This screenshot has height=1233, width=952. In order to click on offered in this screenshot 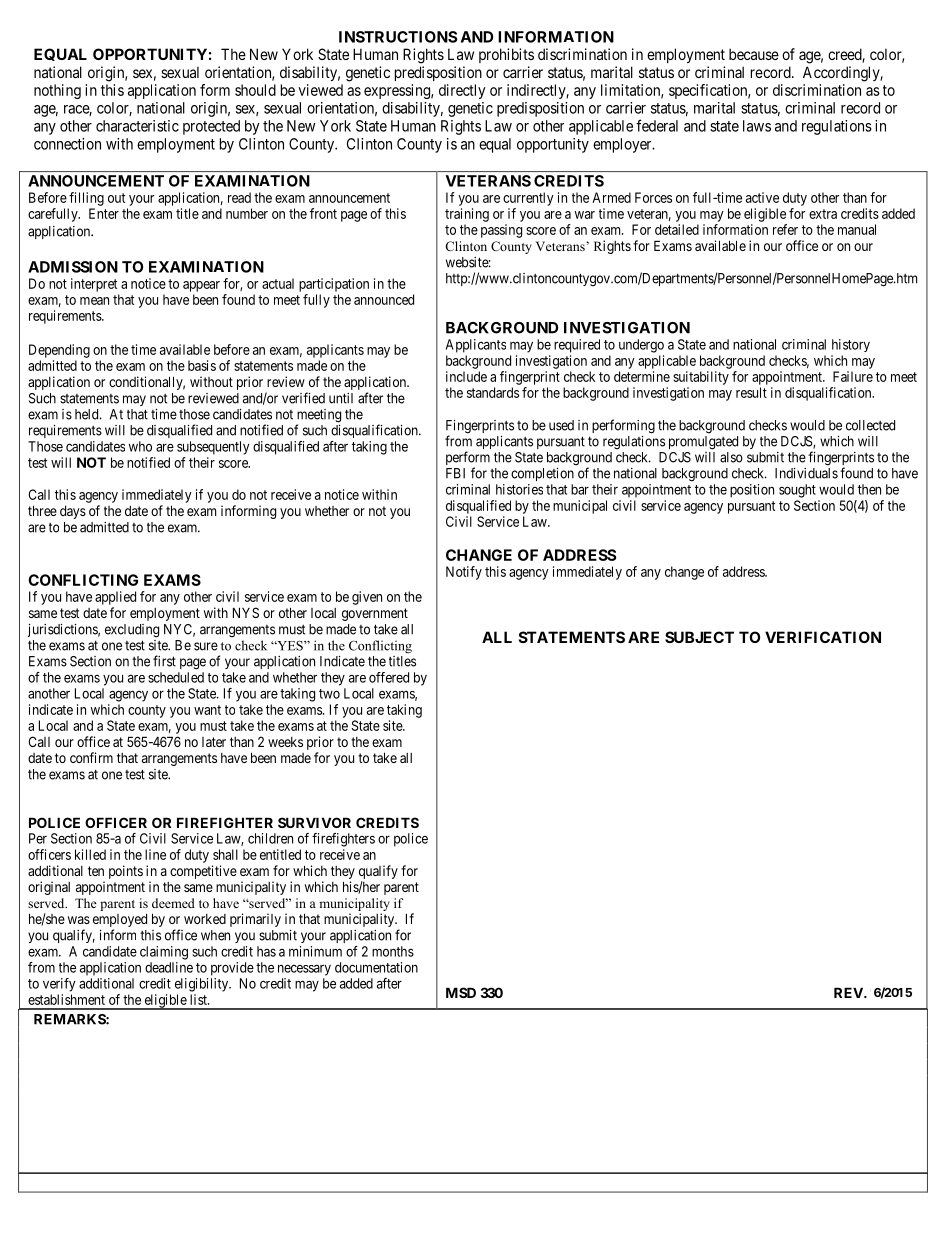, I will do `click(389, 677)`.
